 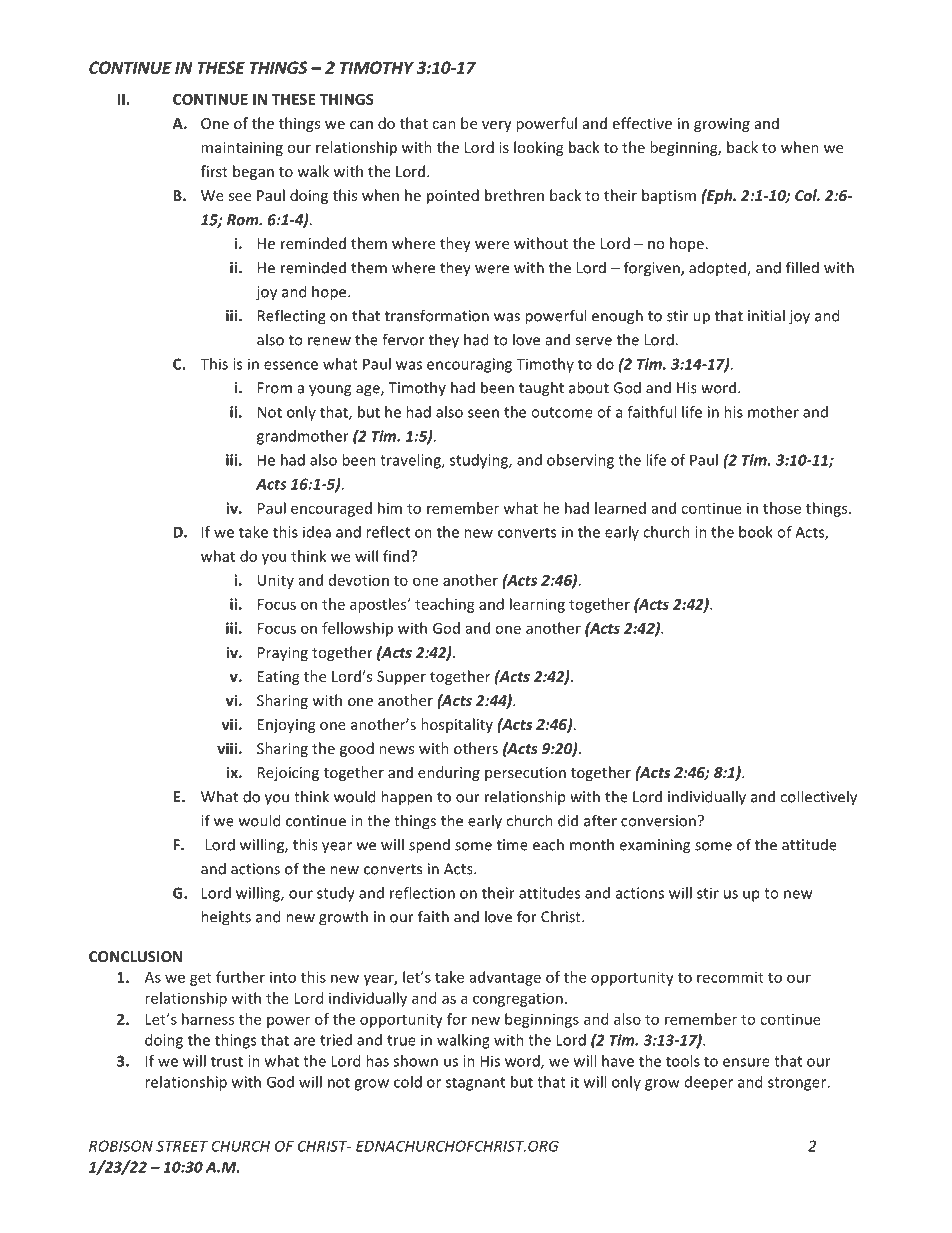 I want to click on initial, so click(x=766, y=315).
